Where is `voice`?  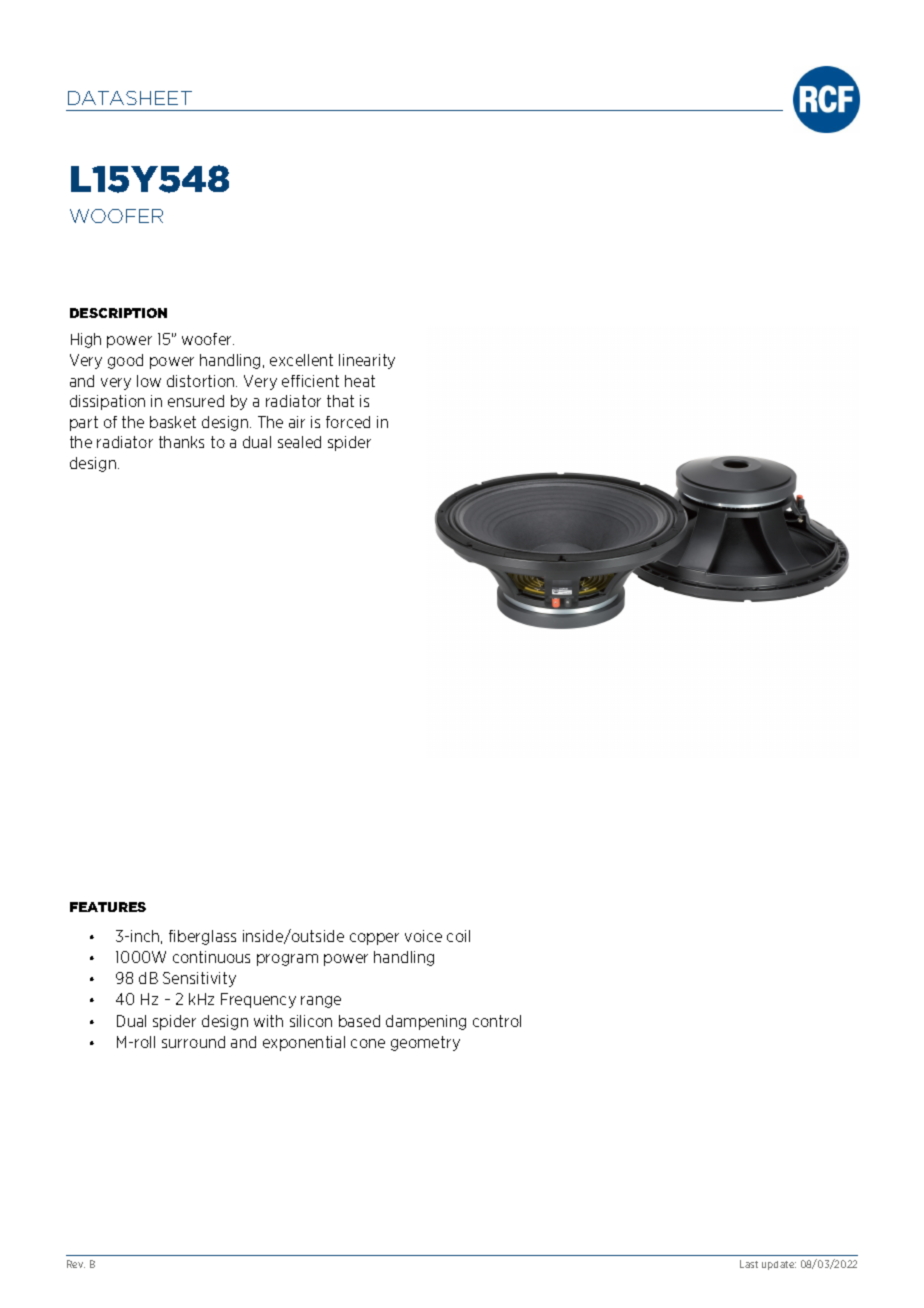 voice is located at coordinates (423, 936).
